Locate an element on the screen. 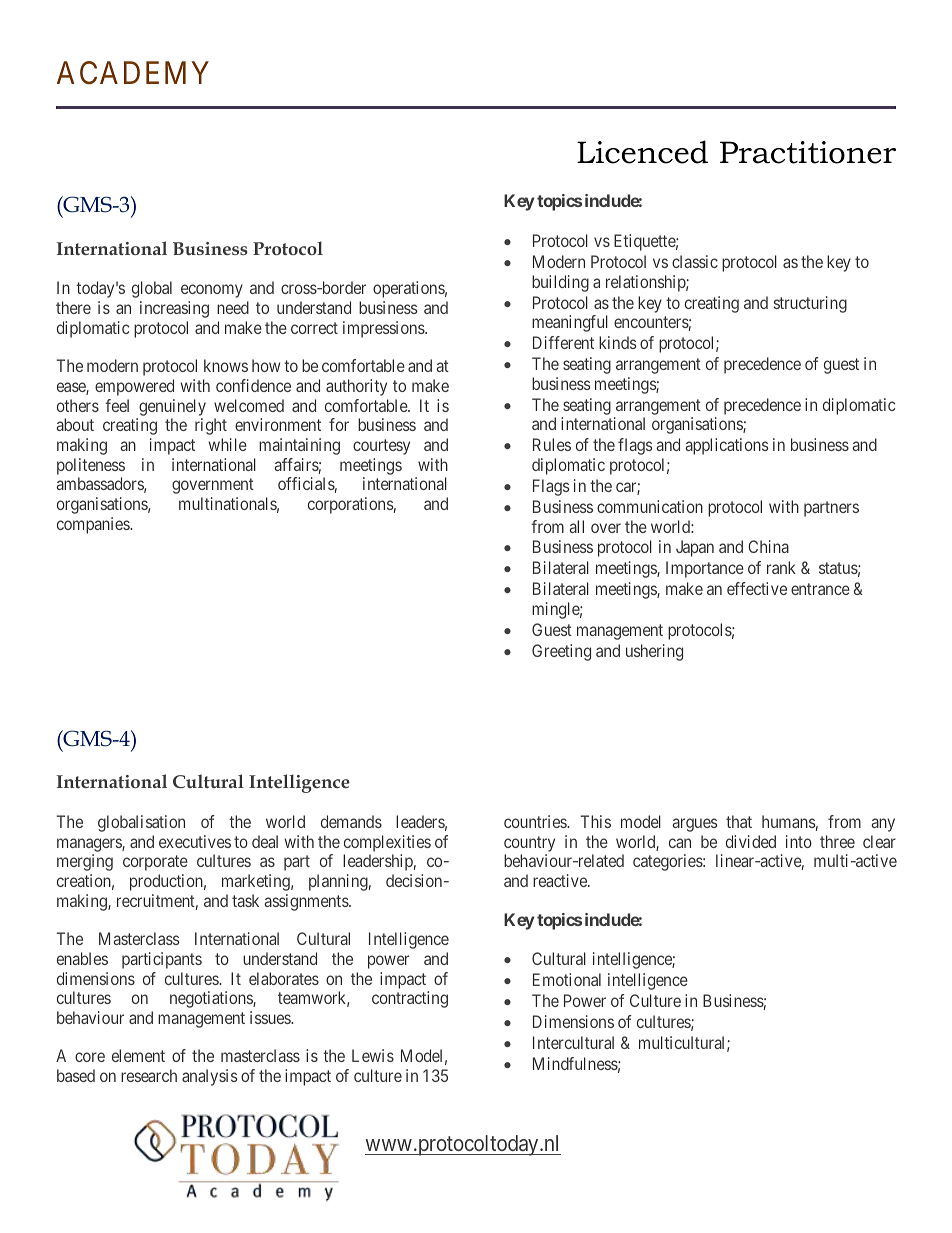 Image resolution: width=952 pixels, height=1233 pixels. all is located at coordinates (576, 526).
